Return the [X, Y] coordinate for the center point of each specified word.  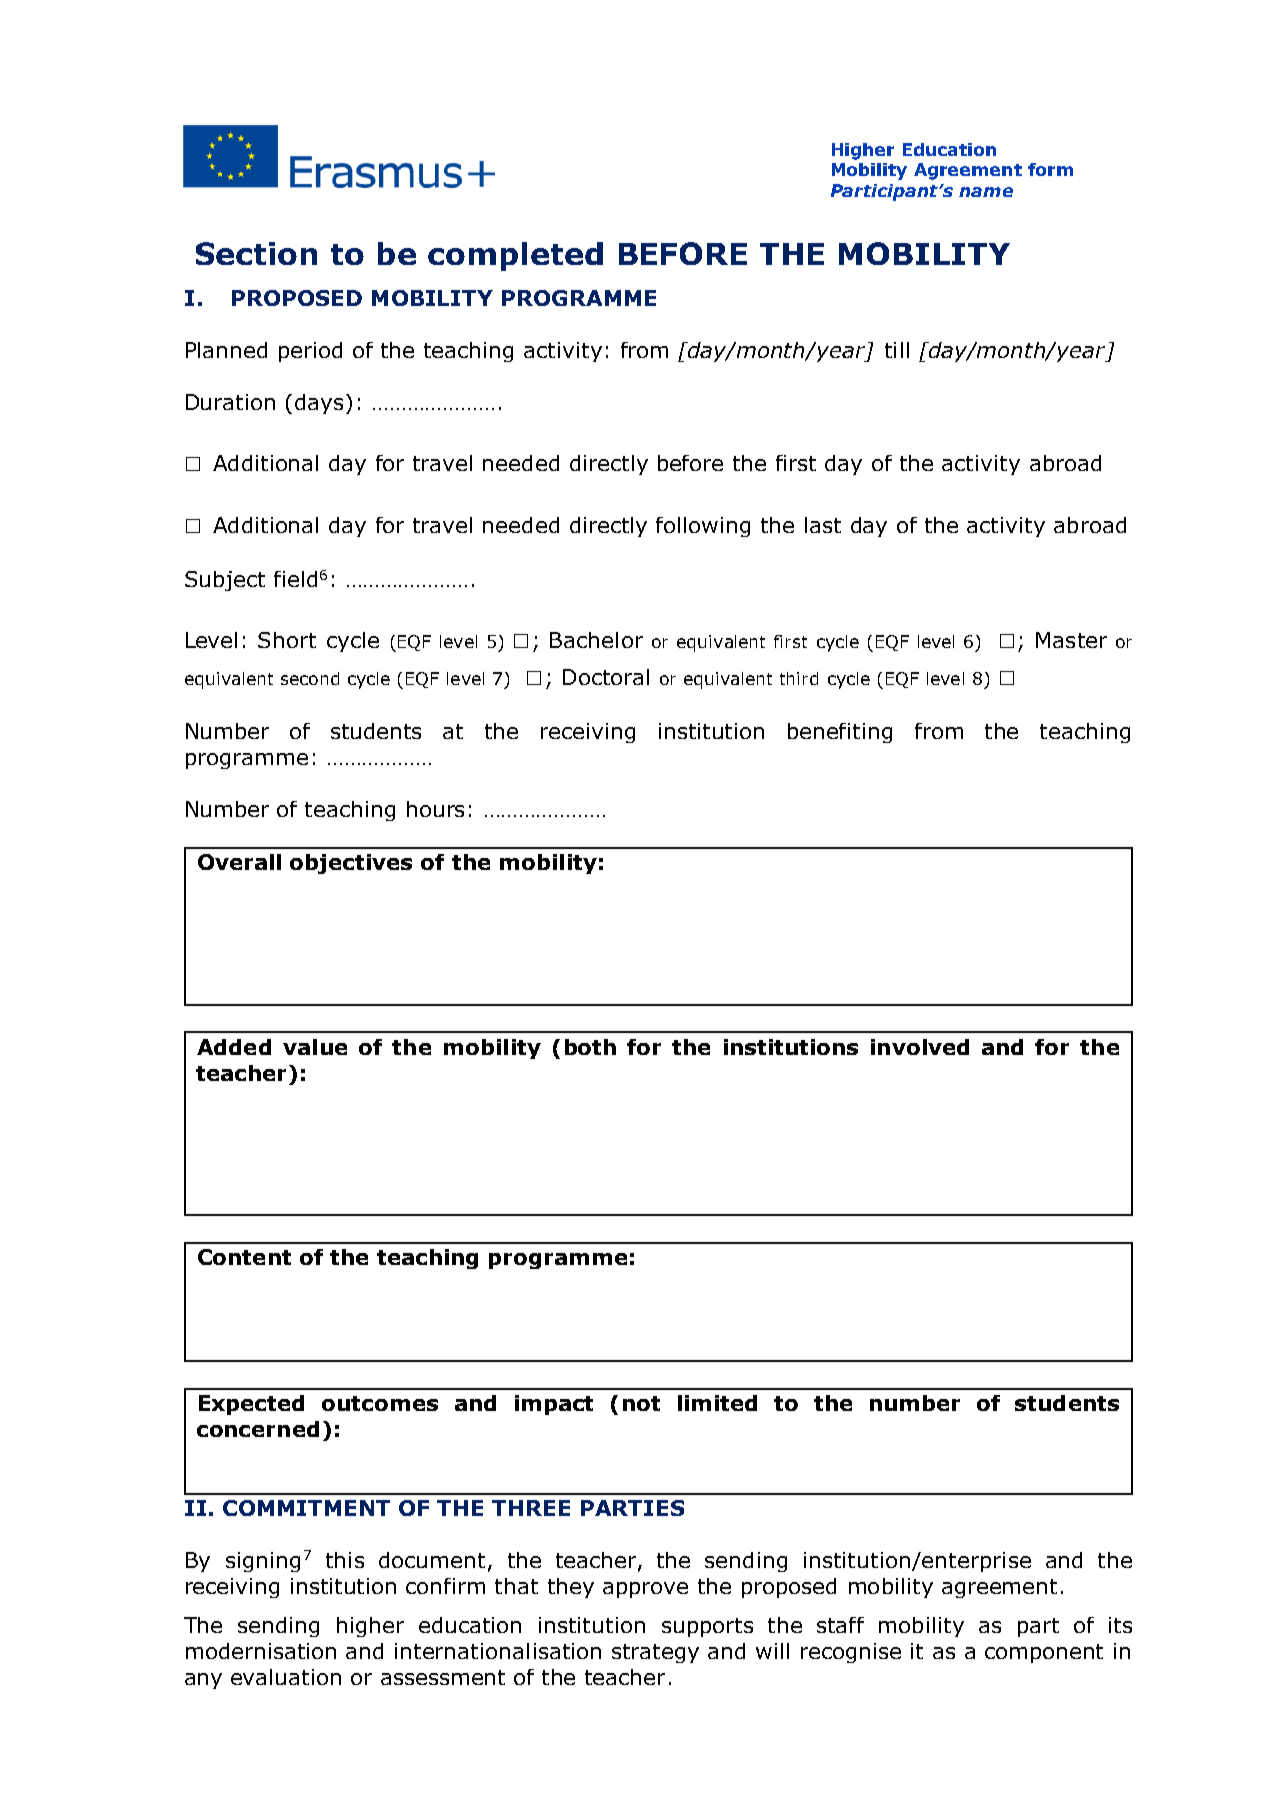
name [986, 192]
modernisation [261, 1651]
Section [256, 253]
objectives [351, 864]
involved [920, 1047]
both [590, 1047]
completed [515, 256]
